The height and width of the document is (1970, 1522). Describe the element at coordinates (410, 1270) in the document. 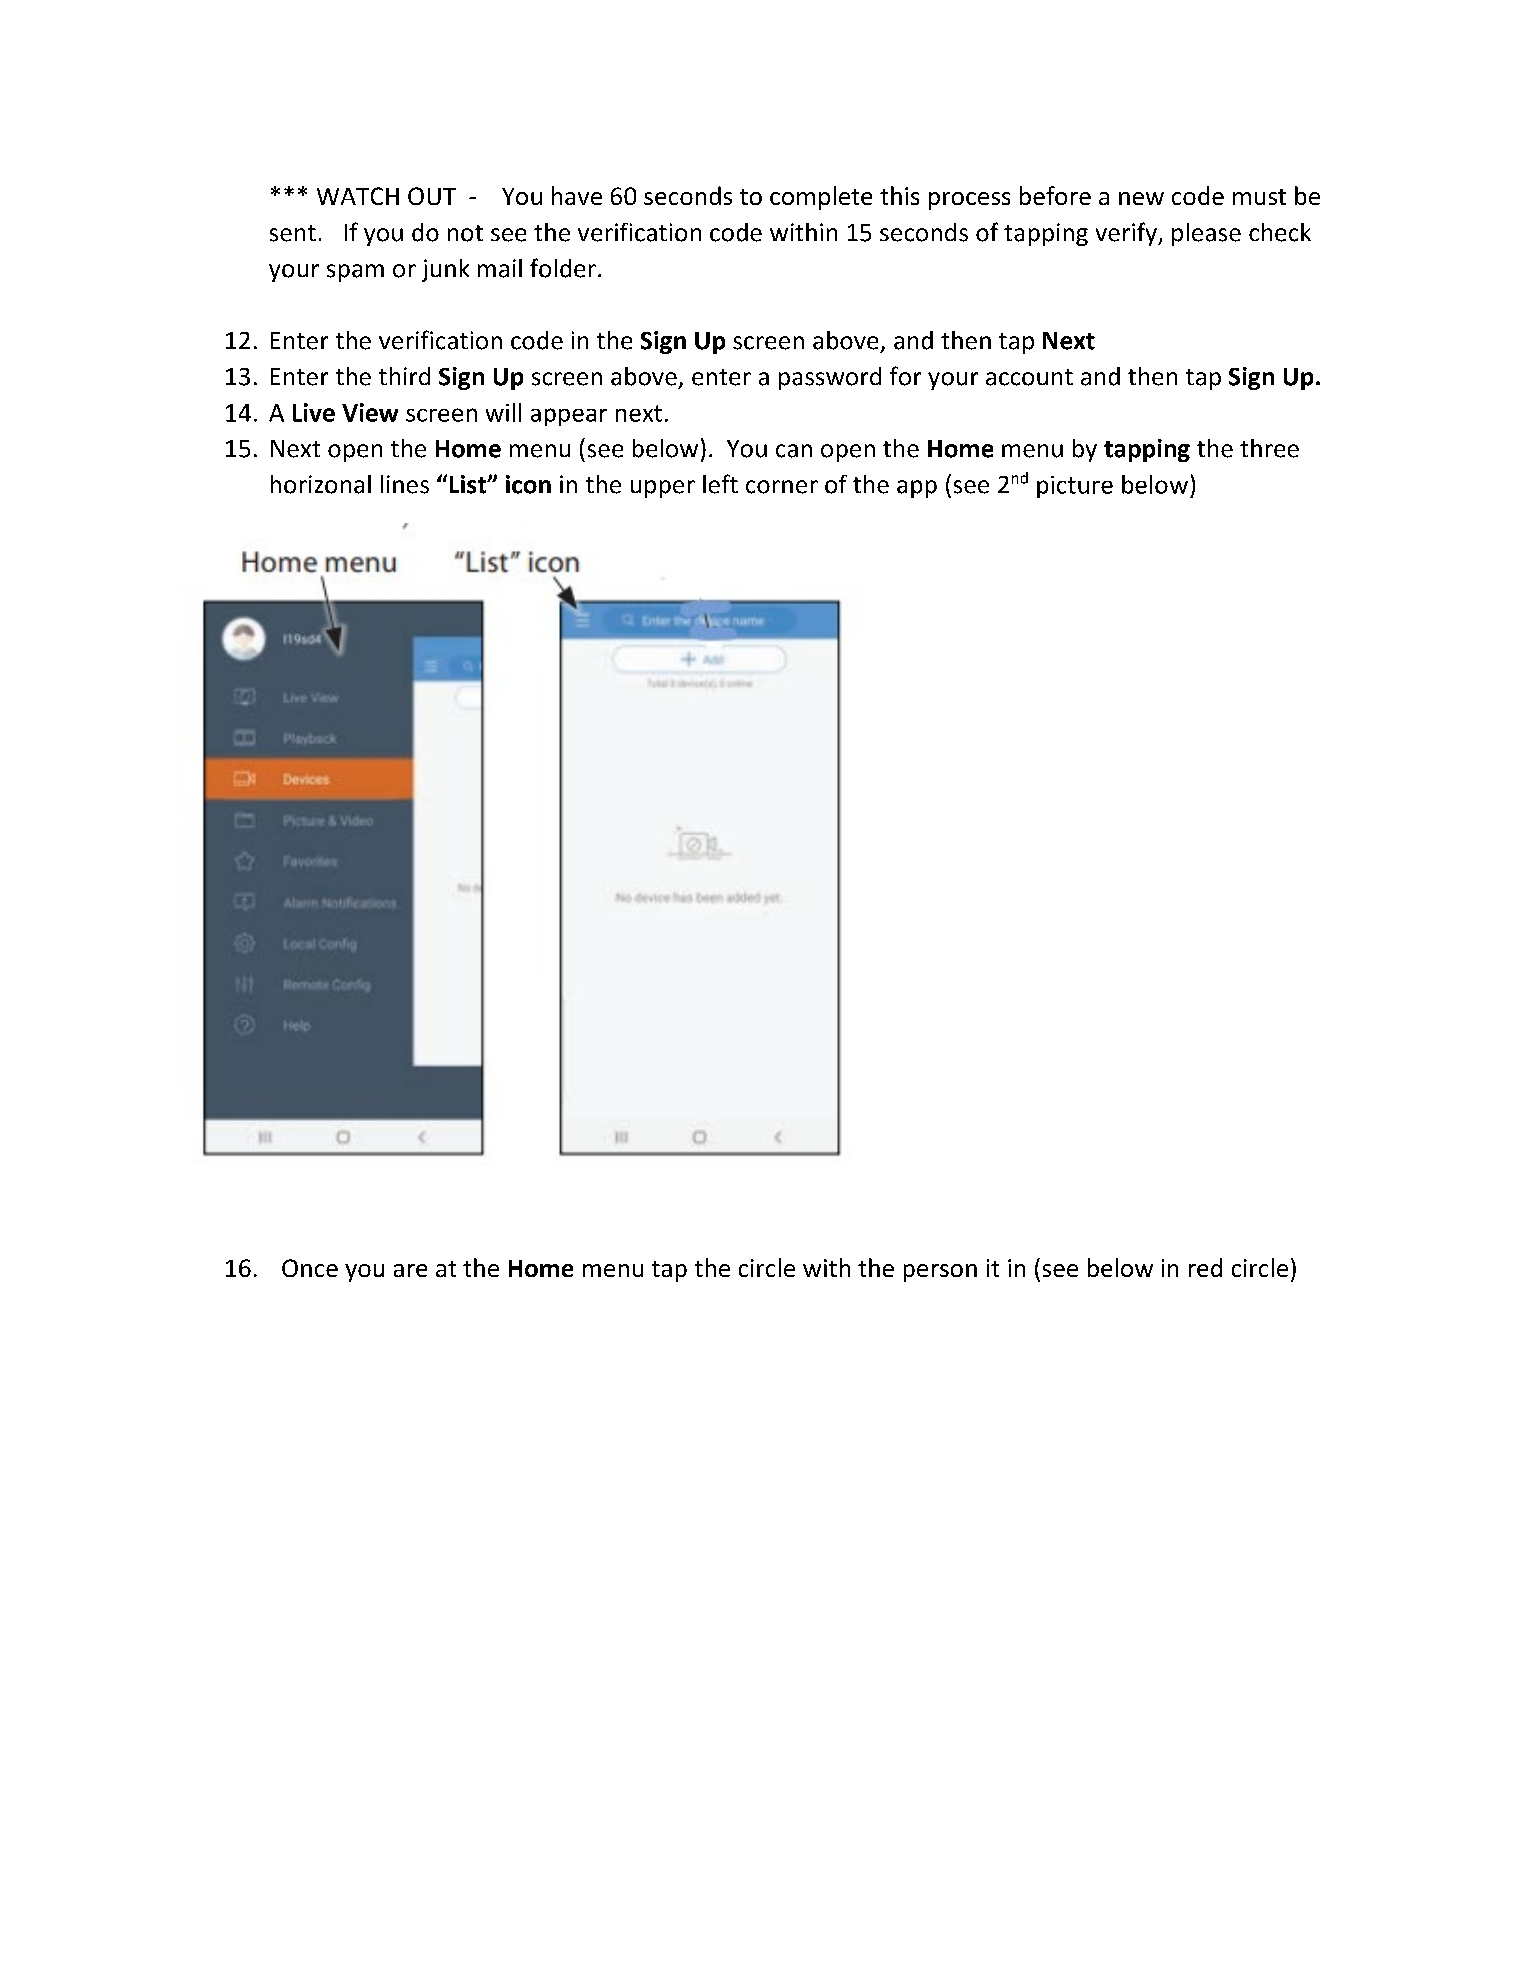

I see `are` at that location.
